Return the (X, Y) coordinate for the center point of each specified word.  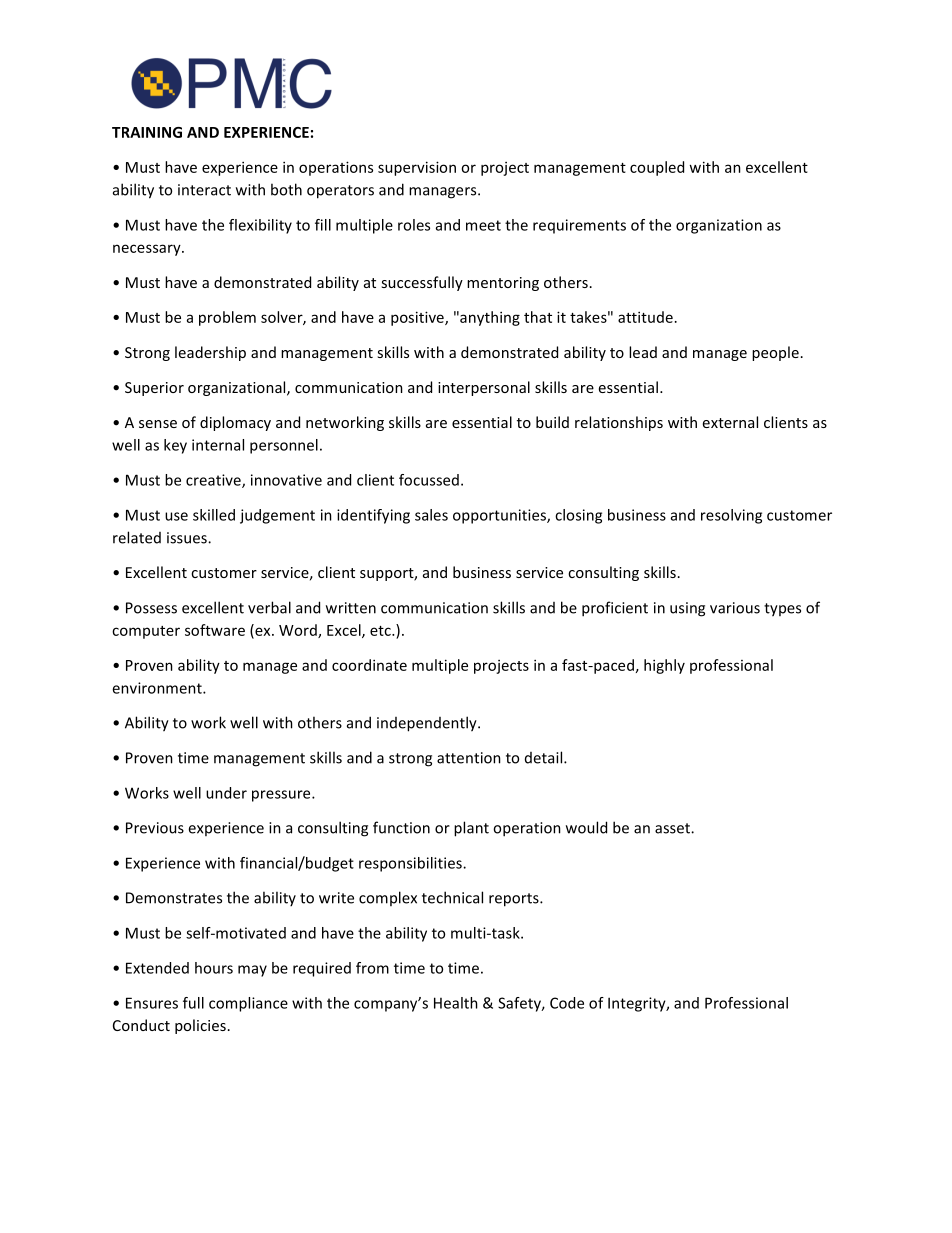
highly (664, 666)
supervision (417, 168)
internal (218, 445)
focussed (429, 480)
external (730, 422)
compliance (248, 1004)
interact (204, 190)
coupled (657, 168)
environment (158, 688)
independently (428, 724)
